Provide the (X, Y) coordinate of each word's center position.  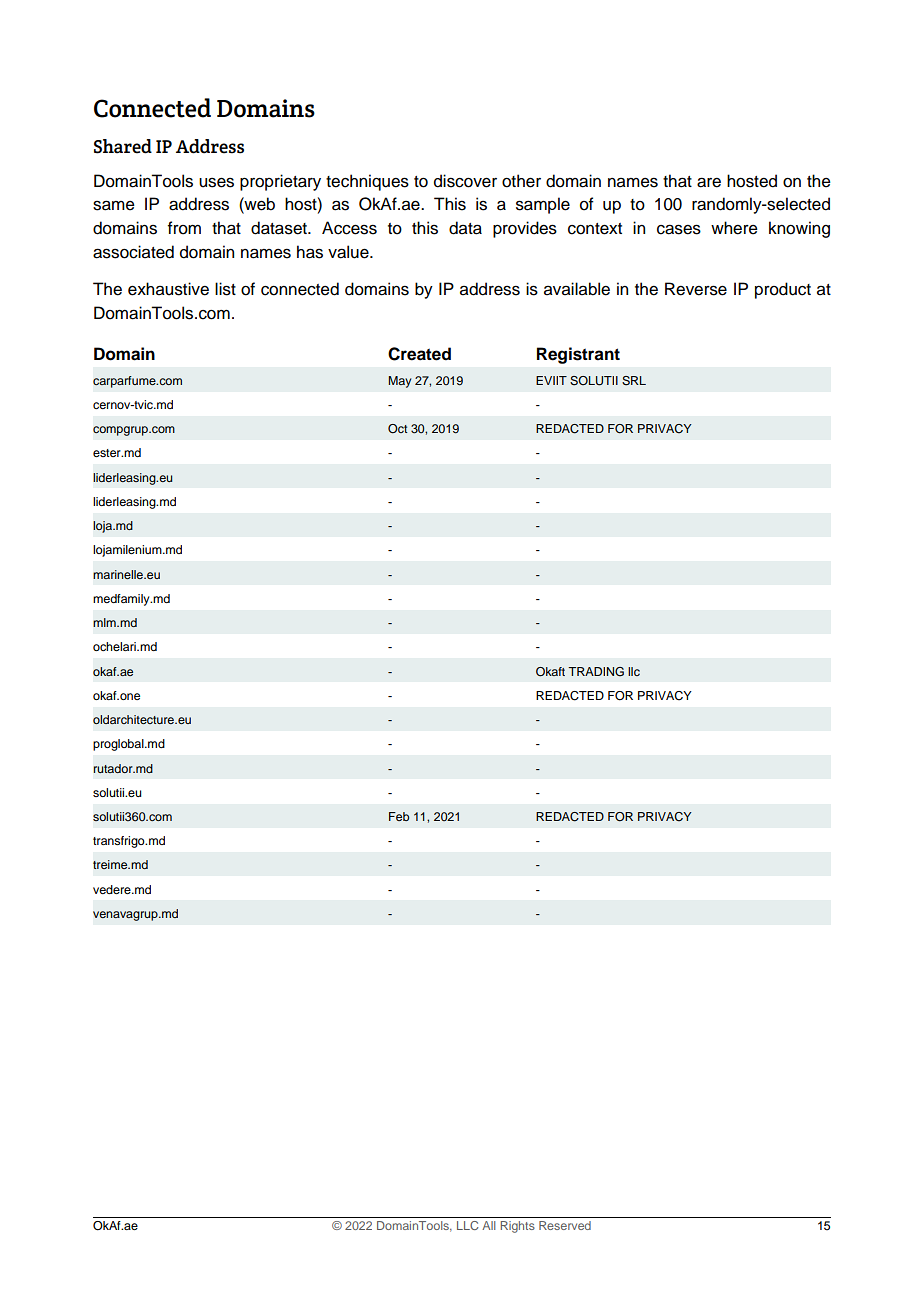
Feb (399, 816)
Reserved (565, 1225)
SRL (634, 381)
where (734, 228)
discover (465, 181)
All (489, 1225)
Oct (398, 429)
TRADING (596, 672)
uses (216, 182)
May (399, 382)
